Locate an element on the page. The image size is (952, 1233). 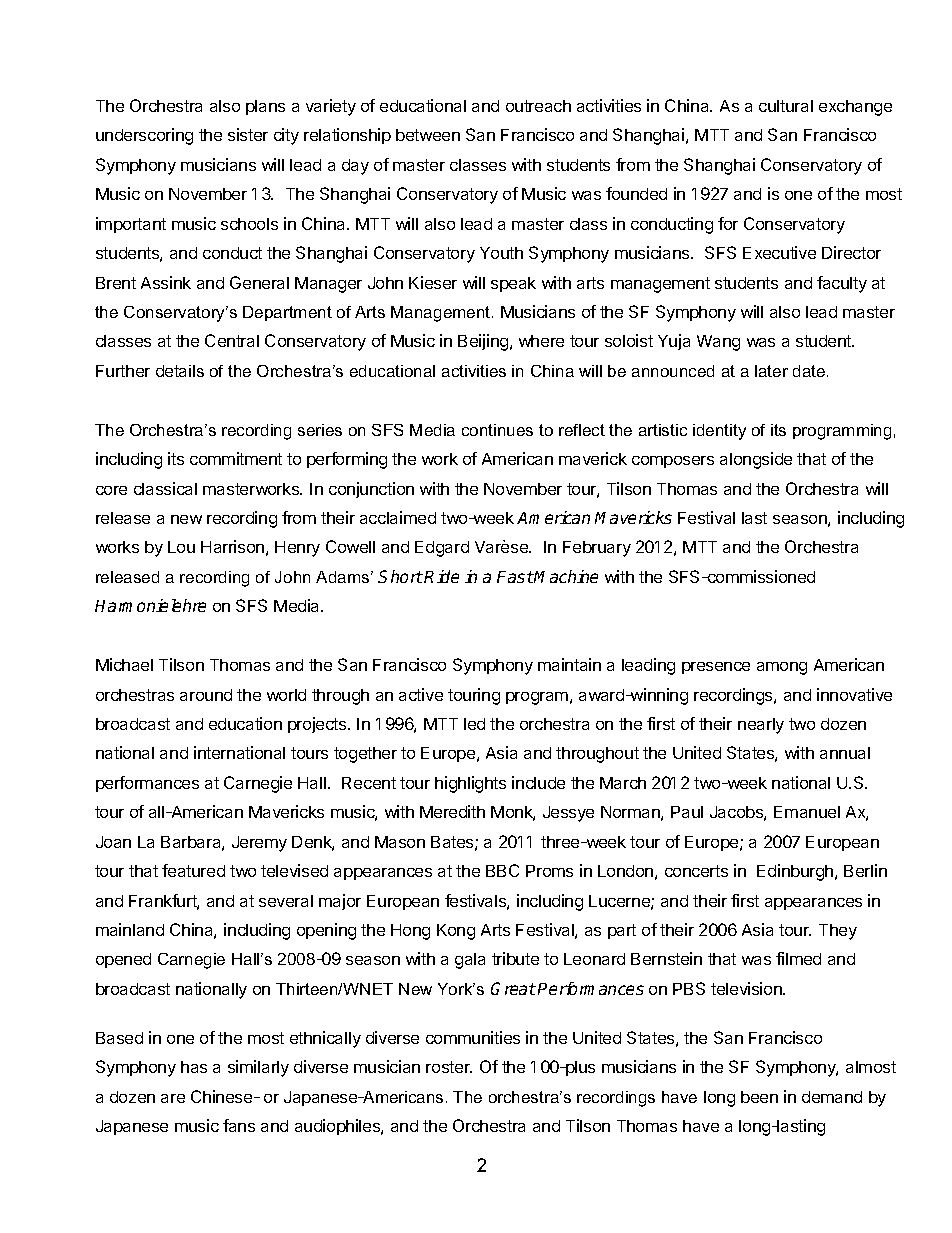
roster is located at coordinates (449, 1067).
